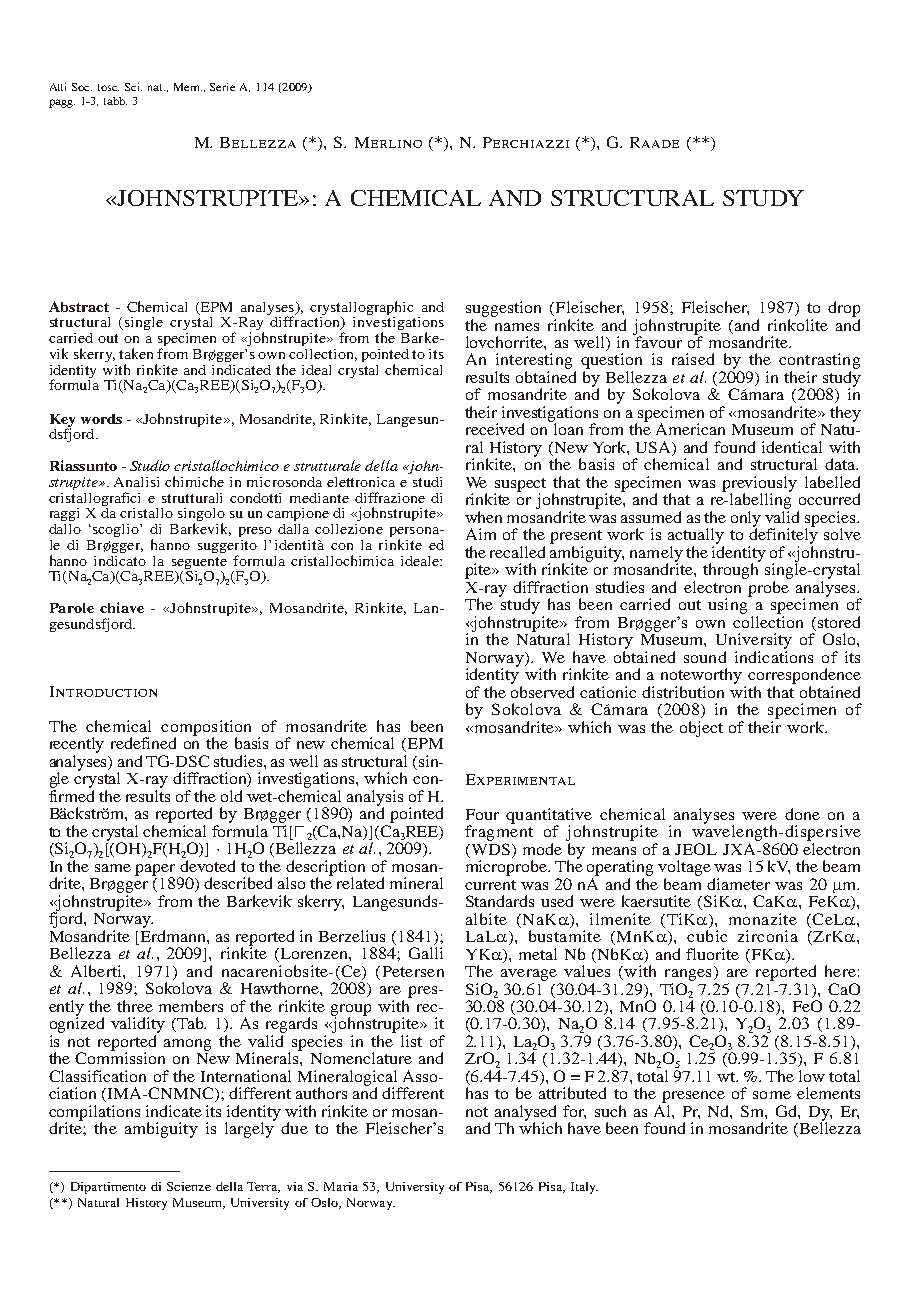 Image resolution: width=924 pixels, height=1314 pixels. What do you see at coordinates (693, 359) in the screenshot?
I see `raised` at bounding box center [693, 359].
